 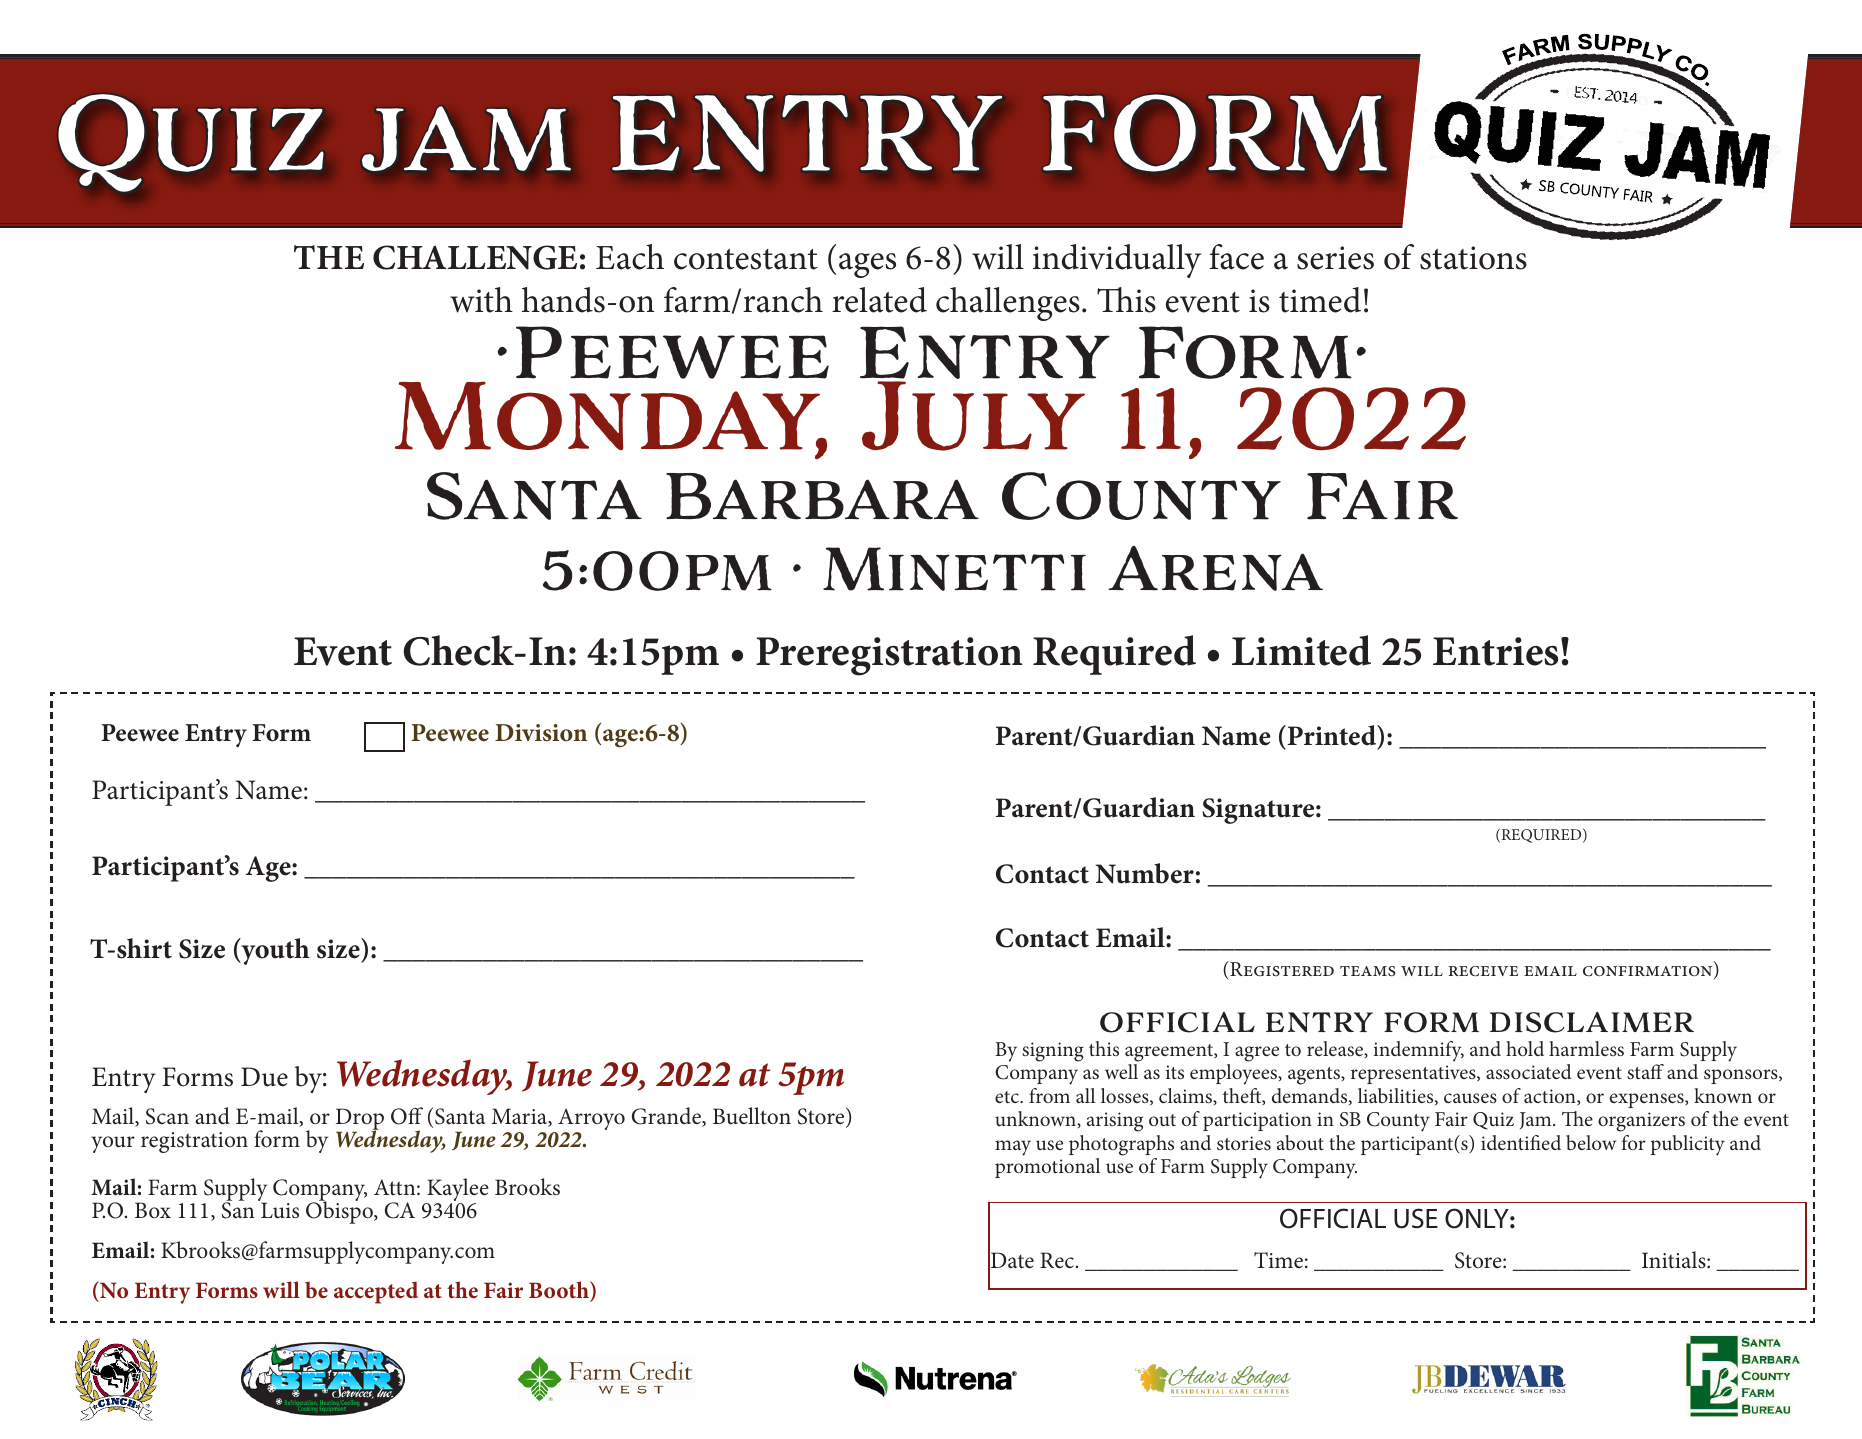 I want to click on Entries, so click(x=1495, y=651).
